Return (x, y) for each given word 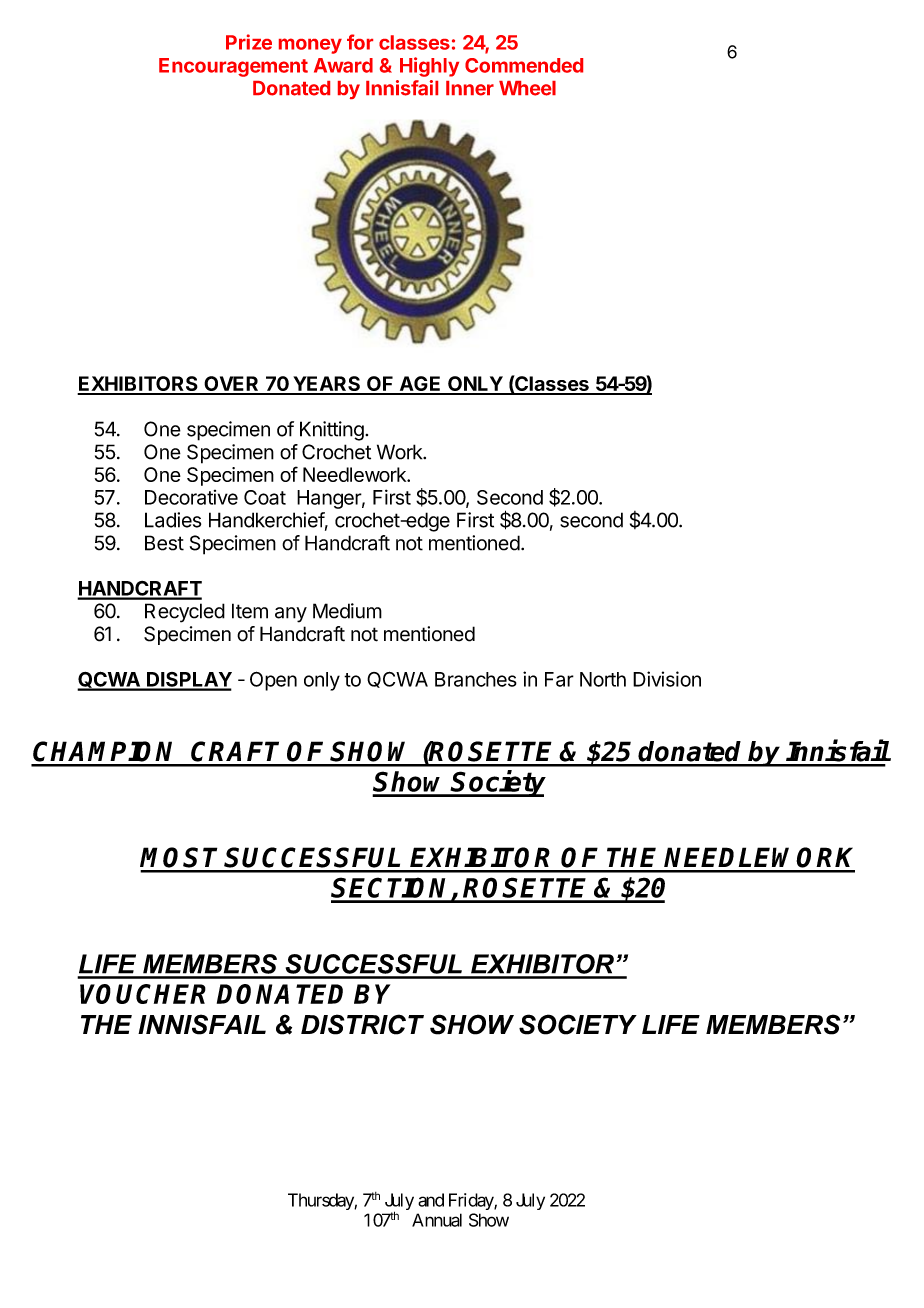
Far (559, 679)
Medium (347, 611)
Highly (429, 67)
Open (273, 681)
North (603, 679)
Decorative (191, 497)
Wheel (527, 88)
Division (667, 679)
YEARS (327, 385)
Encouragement (233, 67)
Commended (524, 65)
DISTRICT (362, 1024)
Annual (437, 1220)
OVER (231, 385)
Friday (472, 1201)
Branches (476, 679)
